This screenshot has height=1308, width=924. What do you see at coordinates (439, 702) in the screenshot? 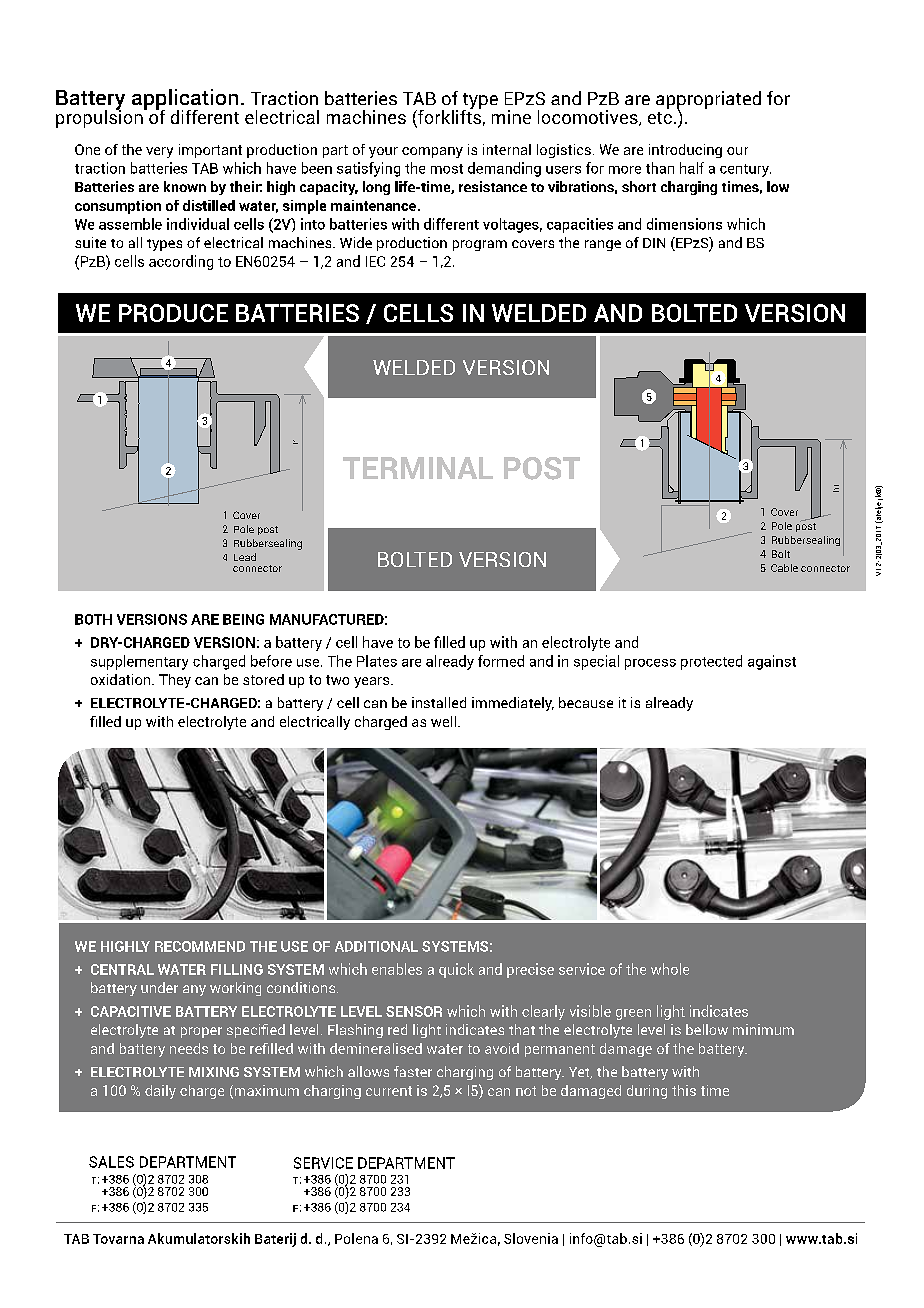
I see `installed` at bounding box center [439, 702].
